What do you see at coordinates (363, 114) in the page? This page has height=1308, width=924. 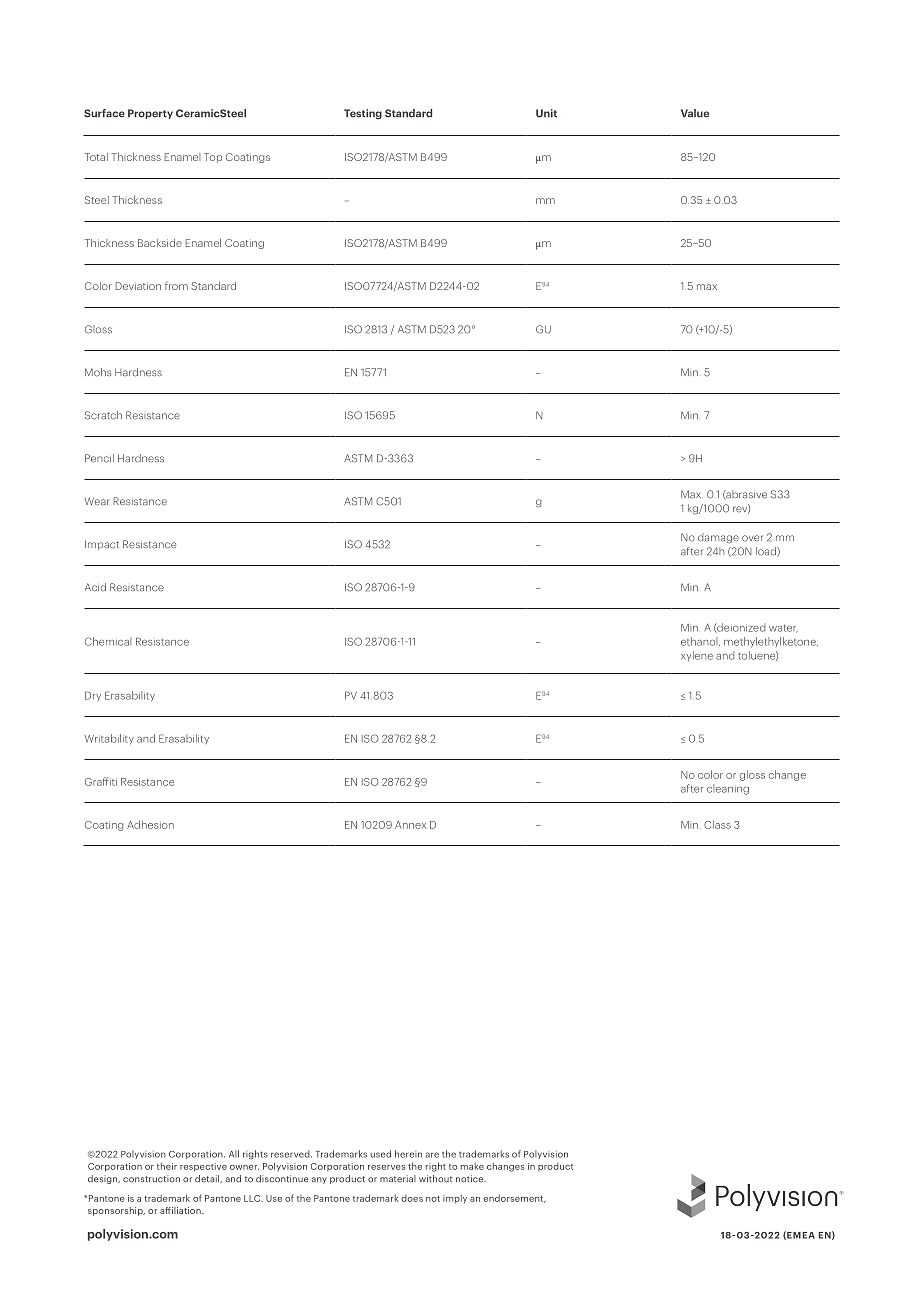 I see `Testing` at bounding box center [363, 114].
